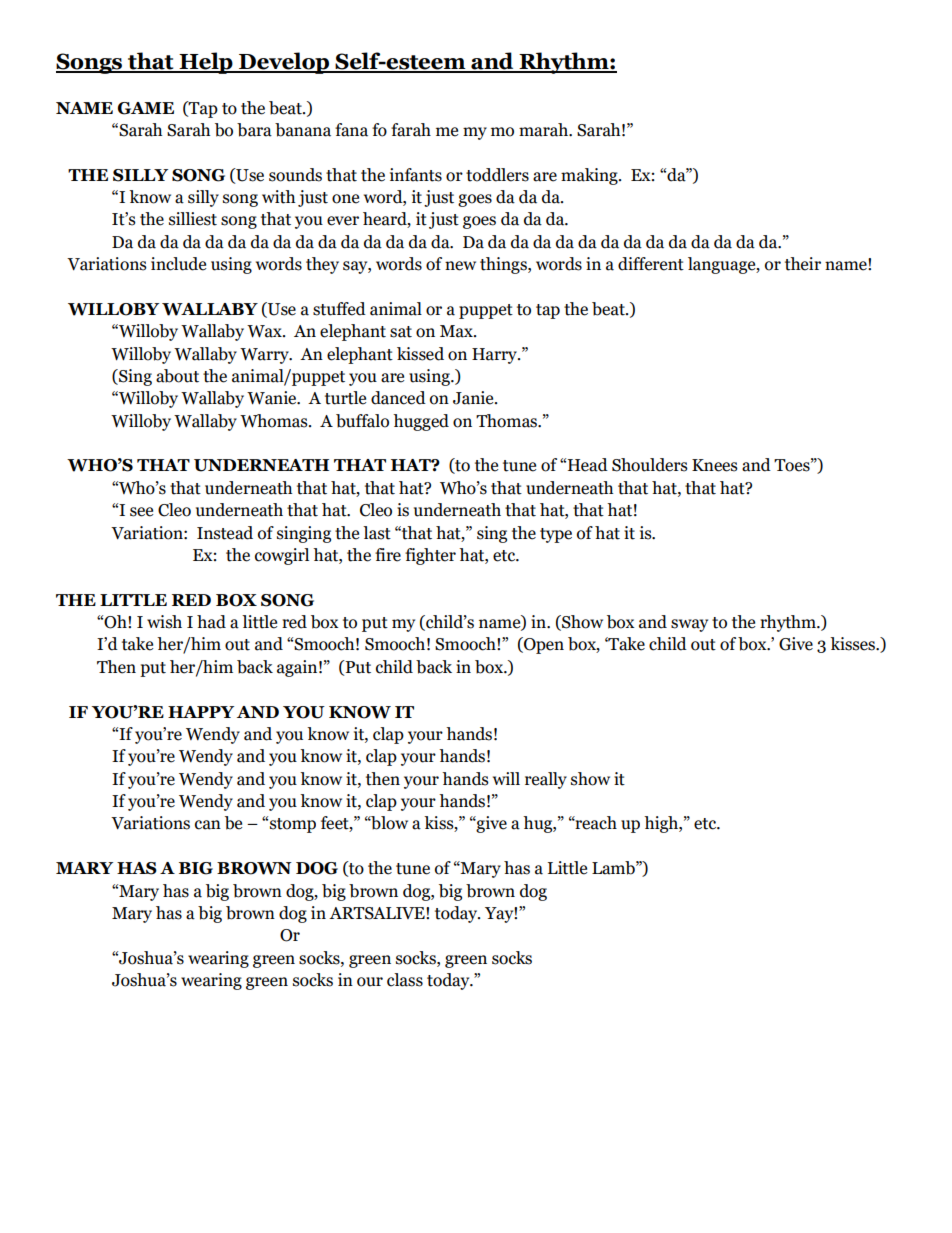  What do you see at coordinates (590, 176) in the screenshot?
I see `making` at bounding box center [590, 176].
